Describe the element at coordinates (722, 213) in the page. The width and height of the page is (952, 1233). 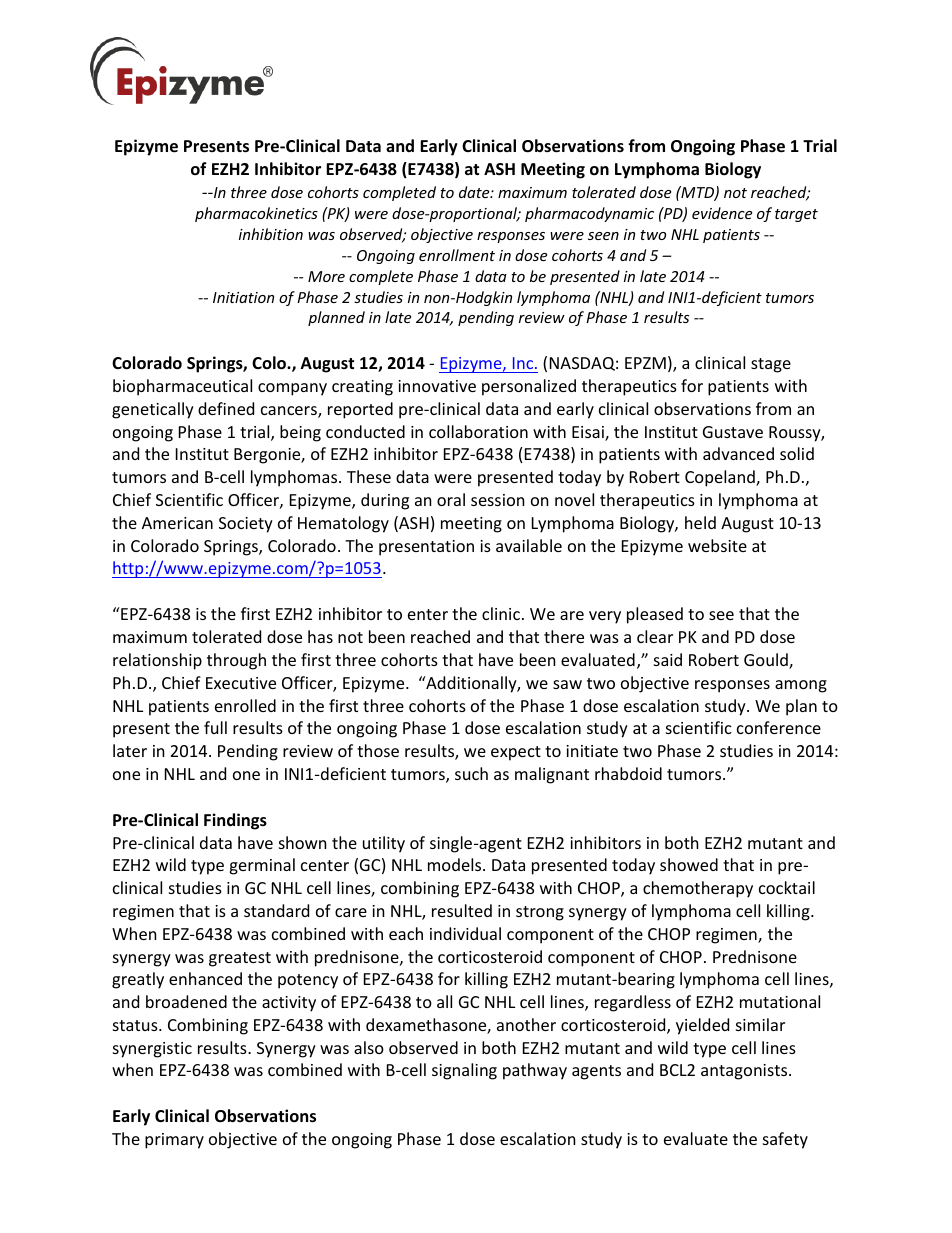
I see `evidence` at that location.
